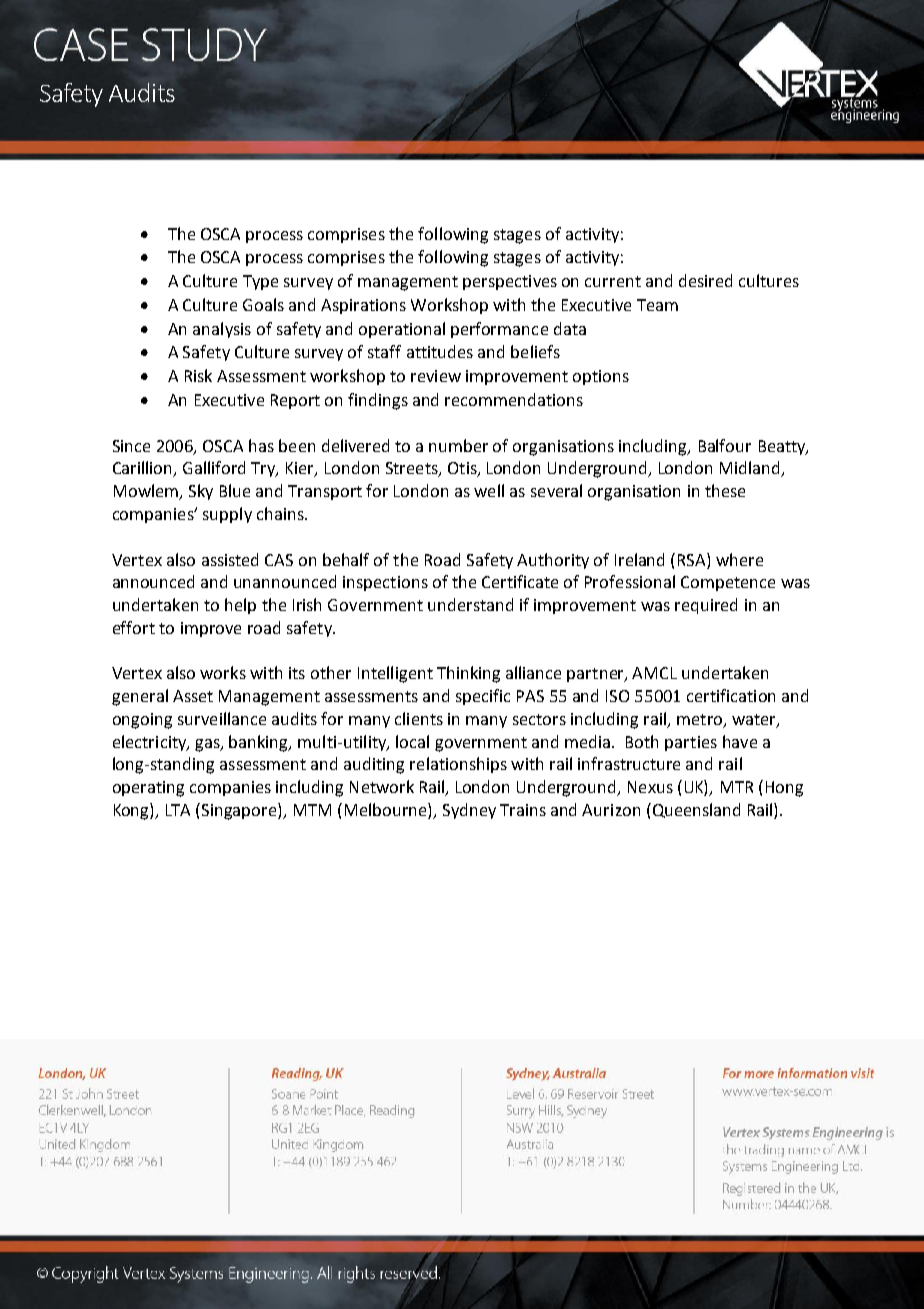 This page has width=924, height=1309. I want to click on understand, so click(470, 604).
